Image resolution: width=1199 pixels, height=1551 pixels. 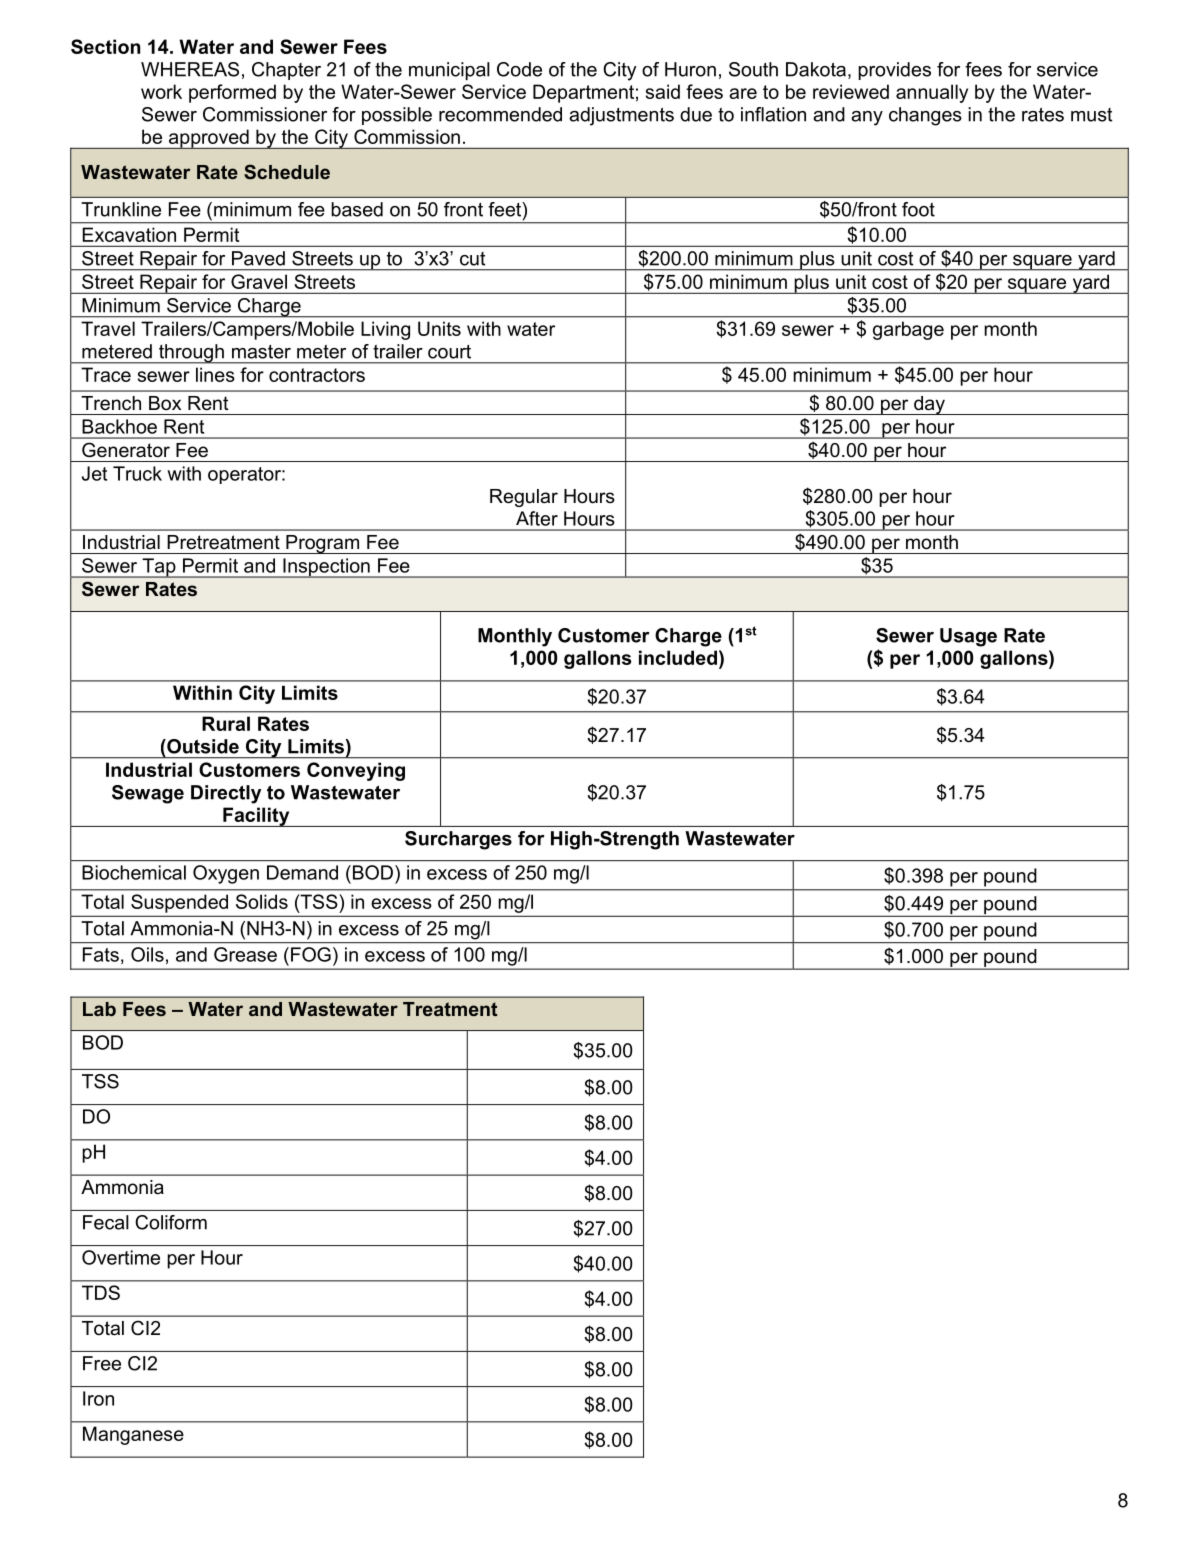 What do you see at coordinates (102, 1363) in the document?
I see `Free` at bounding box center [102, 1363].
